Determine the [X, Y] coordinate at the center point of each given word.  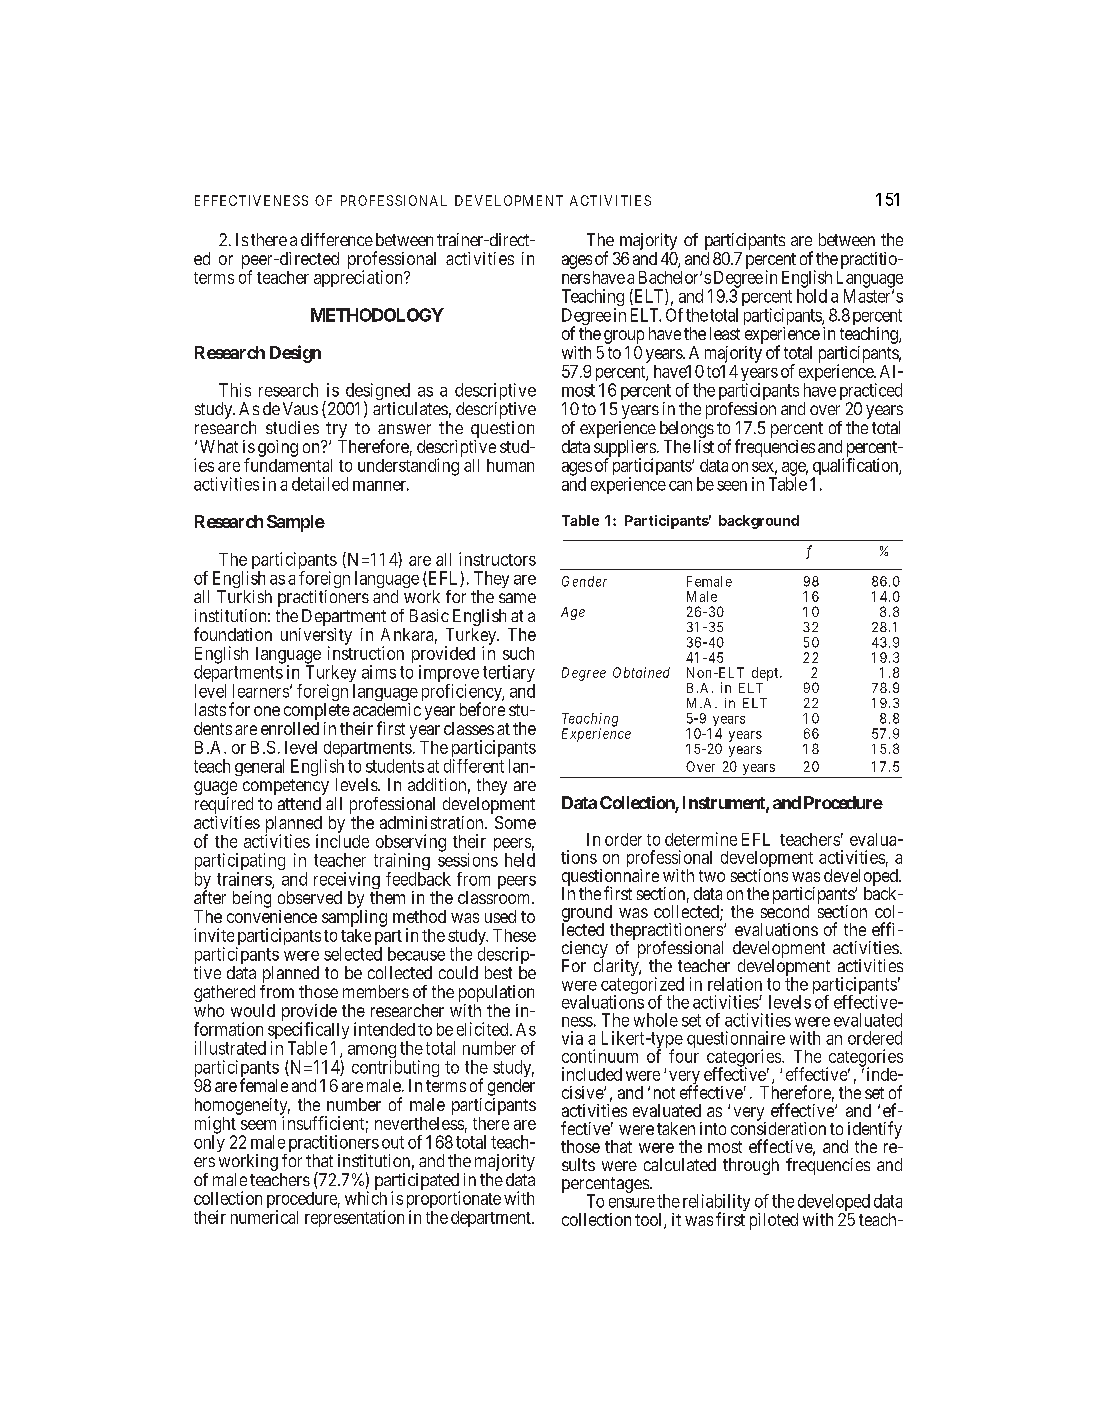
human [510, 465]
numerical [264, 1217]
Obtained [641, 672]
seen [732, 486]
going [278, 448]
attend [299, 803]
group [624, 337]
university [316, 637]
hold [812, 296]
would [253, 1010]
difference [337, 239]
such [518, 653]
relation [735, 984]
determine [701, 839]
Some [515, 822]
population [496, 995]
